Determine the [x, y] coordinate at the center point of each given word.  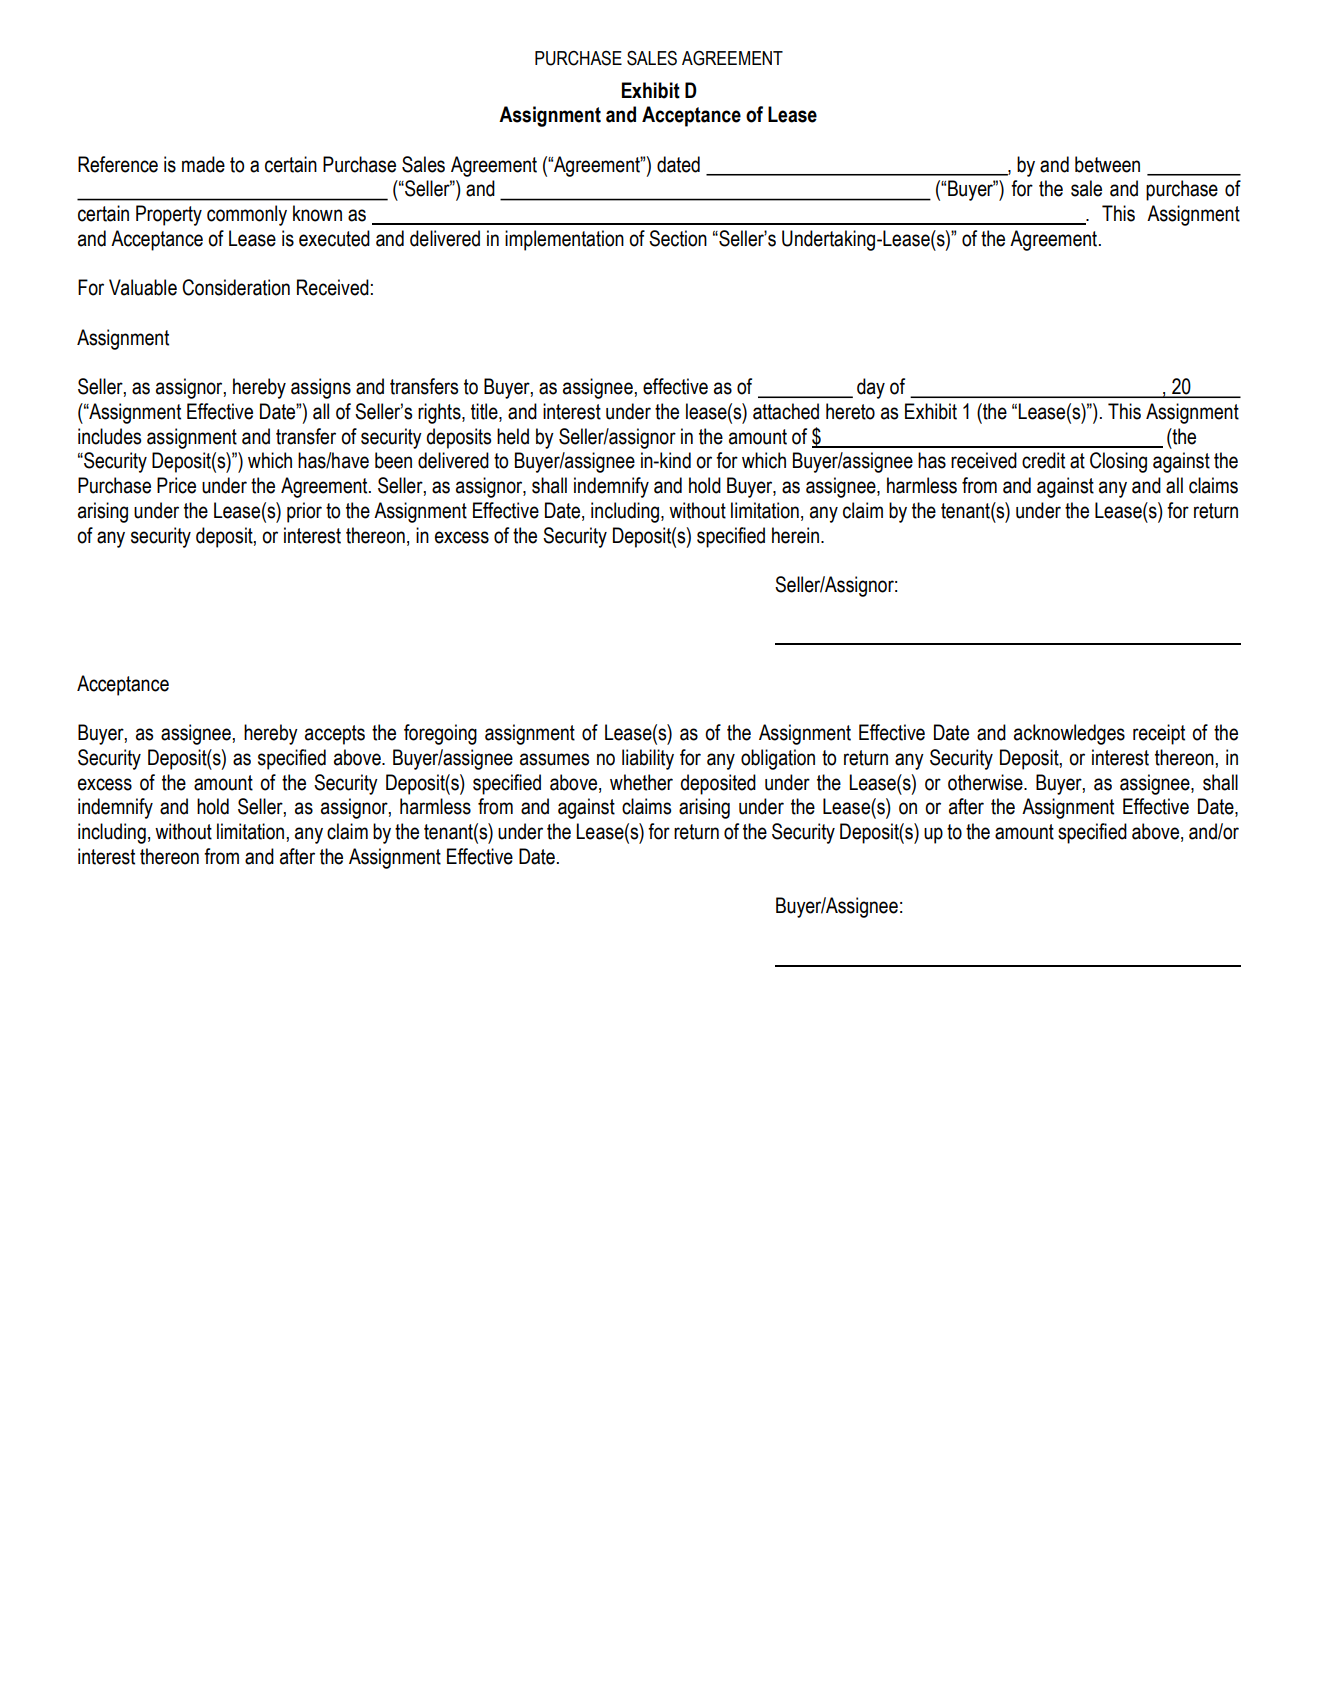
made [203, 164]
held [513, 436]
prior [304, 512]
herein [797, 535]
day [871, 388]
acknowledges [1069, 734]
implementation [564, 240]
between [1107, 164]
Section [678, 238]
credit [1043, 460]
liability [648, 759]
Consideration [236, 287]
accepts [335, 735]
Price [176, 485]
